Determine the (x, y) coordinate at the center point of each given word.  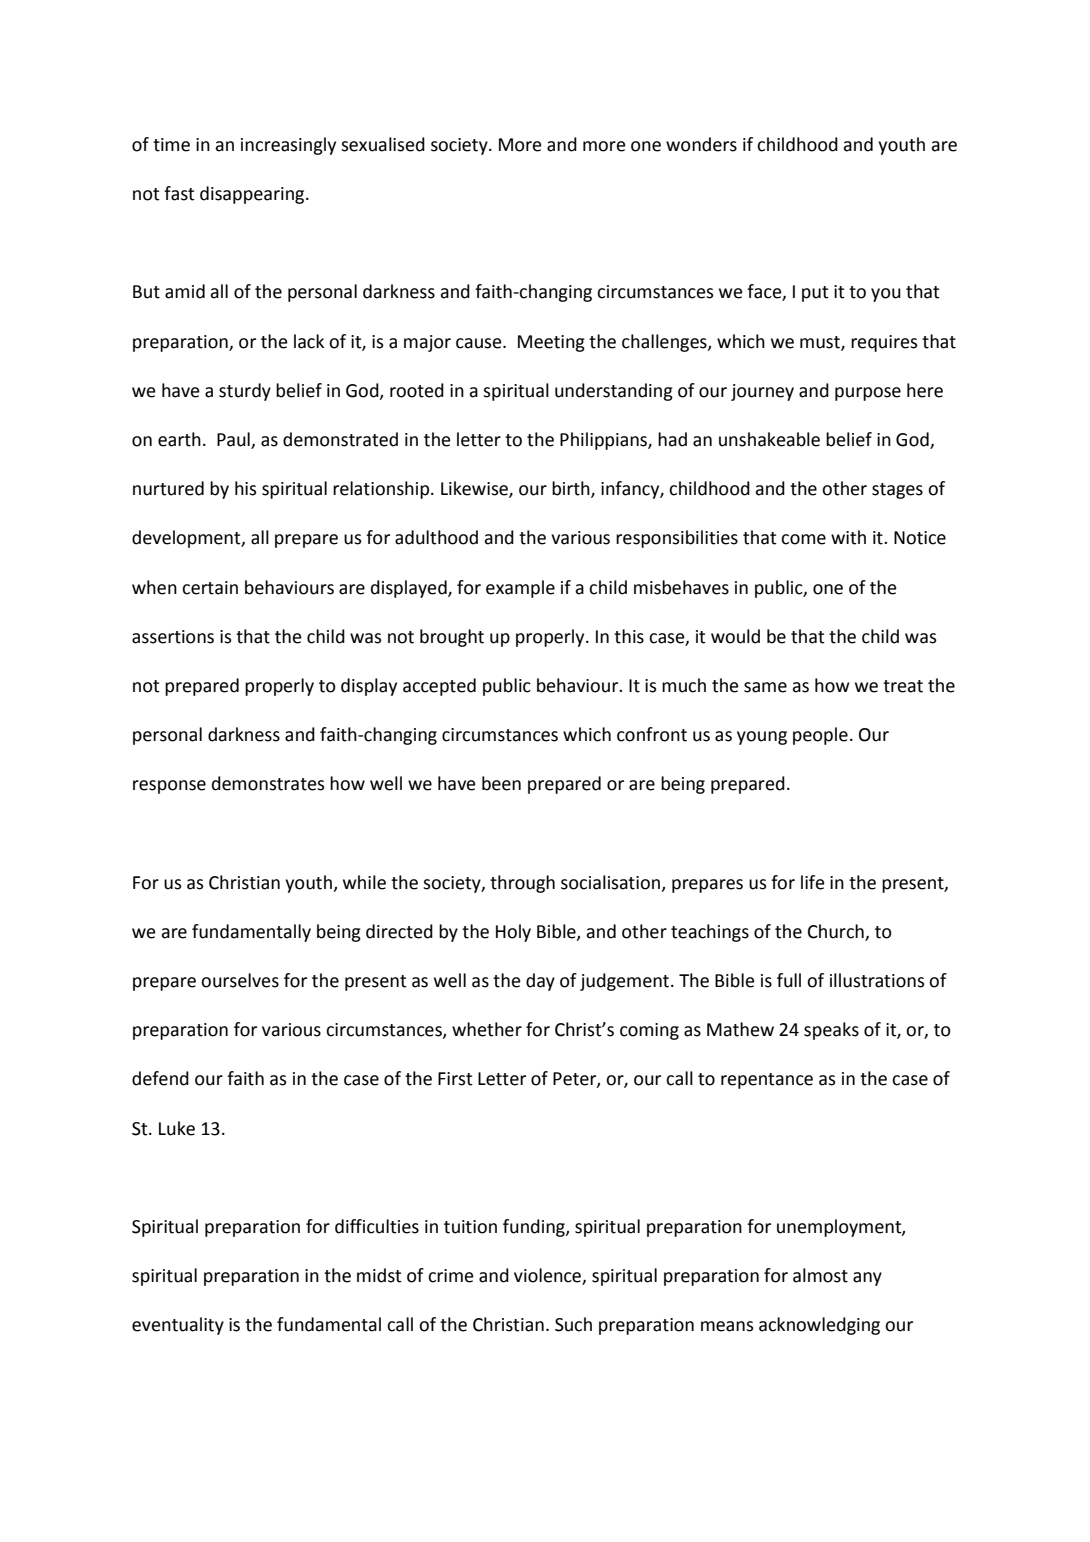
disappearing (253, 195)
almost (820, 1275)
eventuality (178, 1326)
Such (573, 1324)
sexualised (383, 144)
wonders (701, 144)
